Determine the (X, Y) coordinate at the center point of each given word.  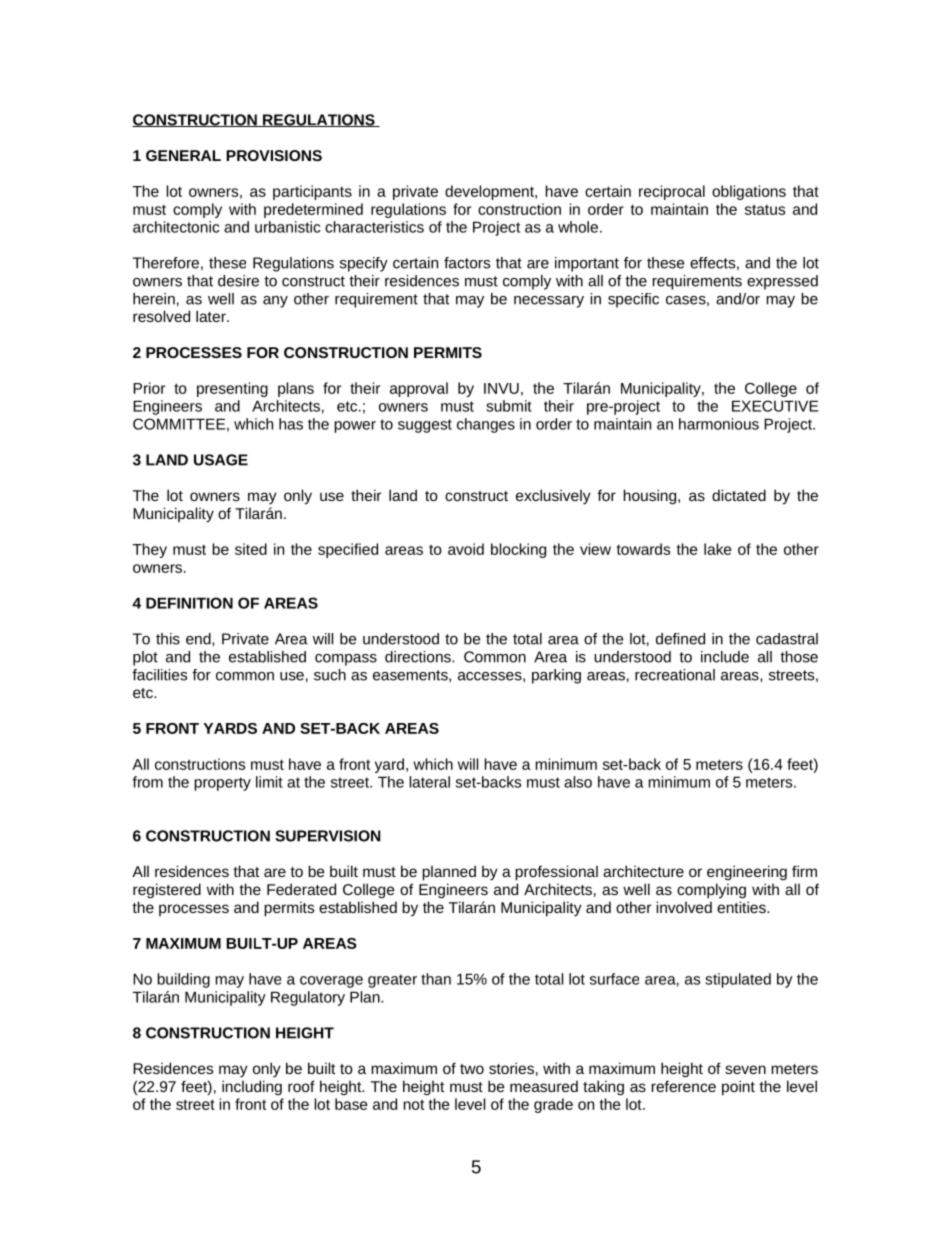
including (252, 1087)
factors (467, 263)
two (472, 1069)
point (738, 1088)
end (199, 639)
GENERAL (183, 155)
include (725, 657)
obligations (749, 192)
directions (419, 657)
